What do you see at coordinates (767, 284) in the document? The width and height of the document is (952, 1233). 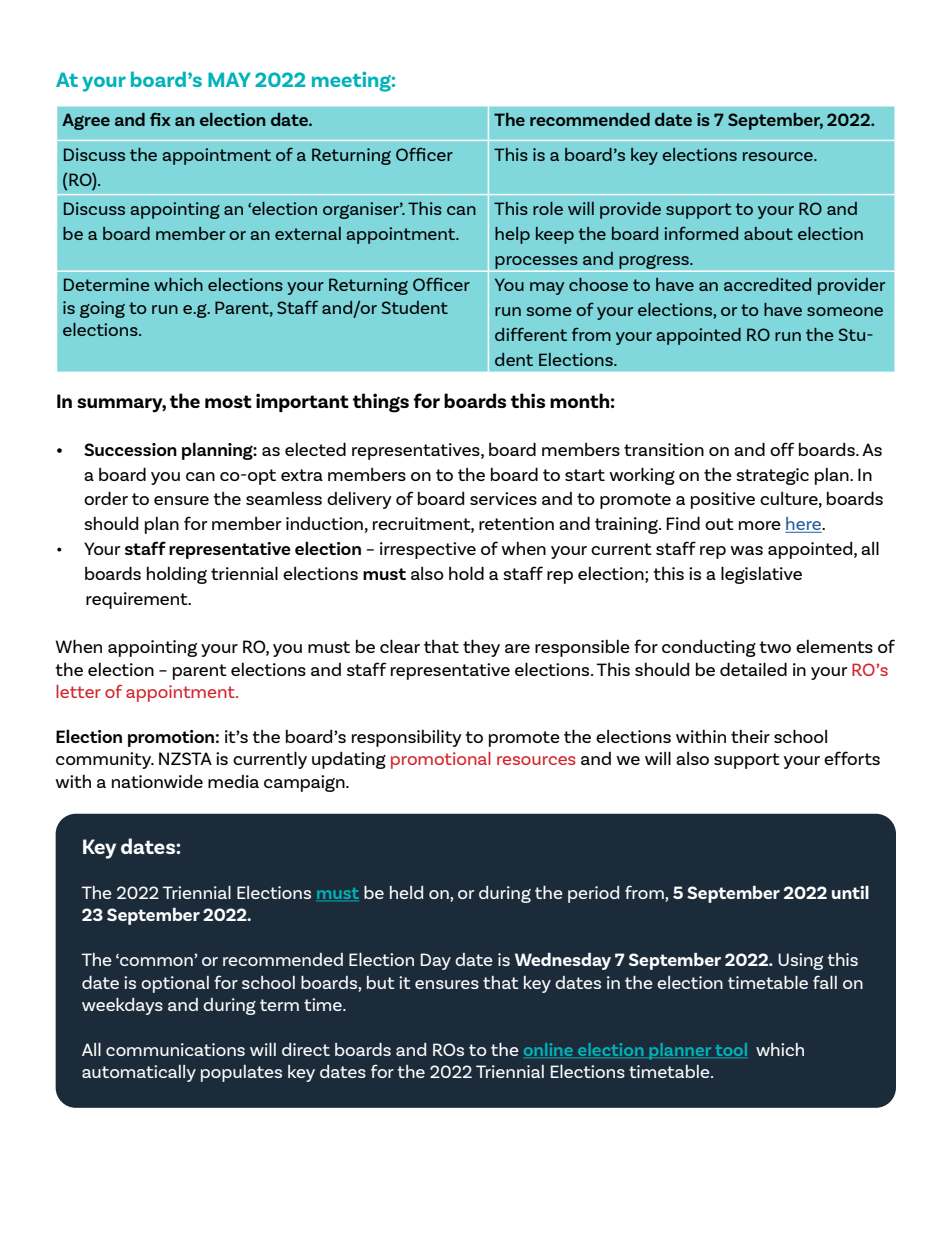 I see `accredited` at bounding box center [767, 284].
